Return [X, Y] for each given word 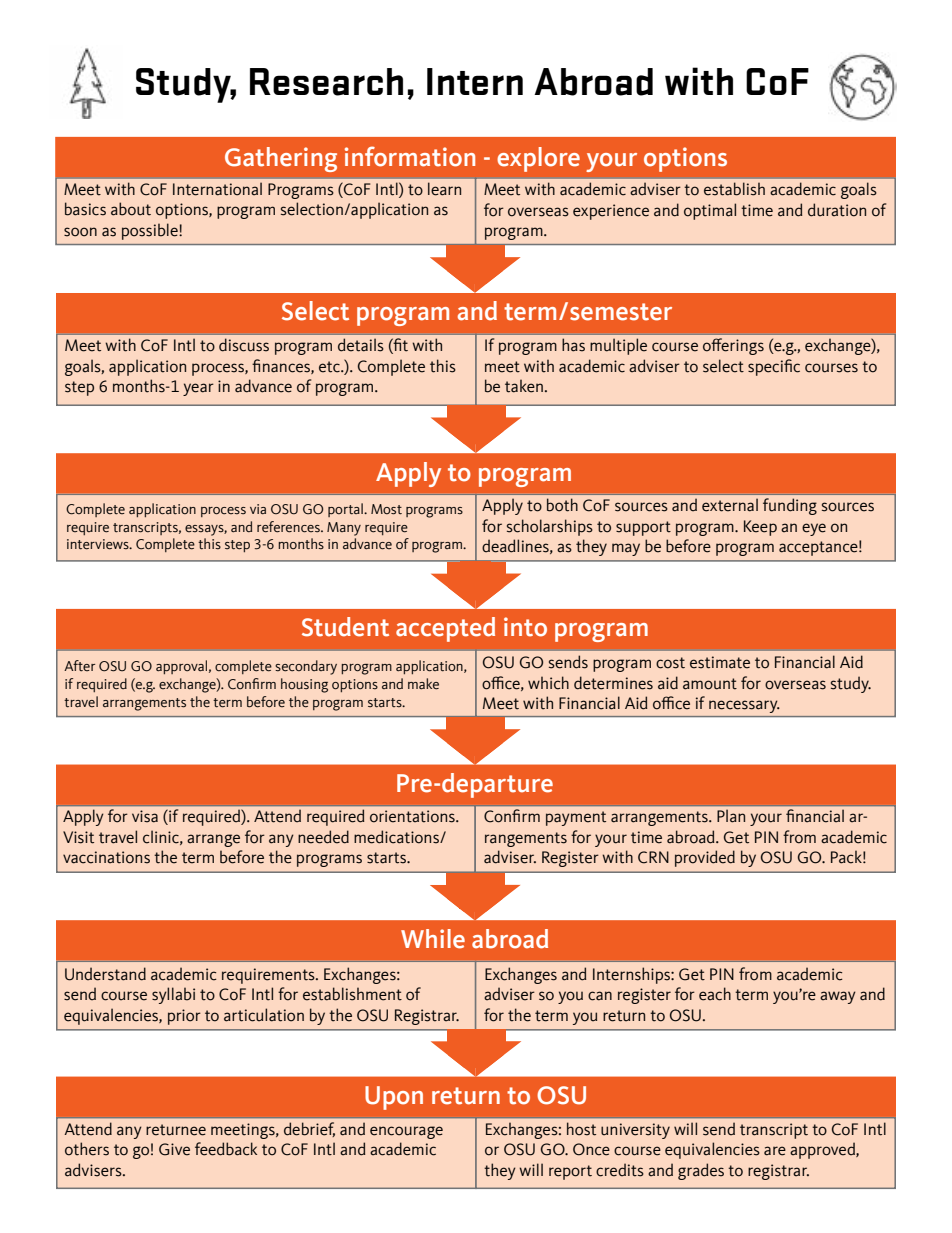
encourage [406, 1132]
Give [174, 1149]
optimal [710, 211]
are [775, 1151]
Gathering [281, 159]
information [410, 156]
